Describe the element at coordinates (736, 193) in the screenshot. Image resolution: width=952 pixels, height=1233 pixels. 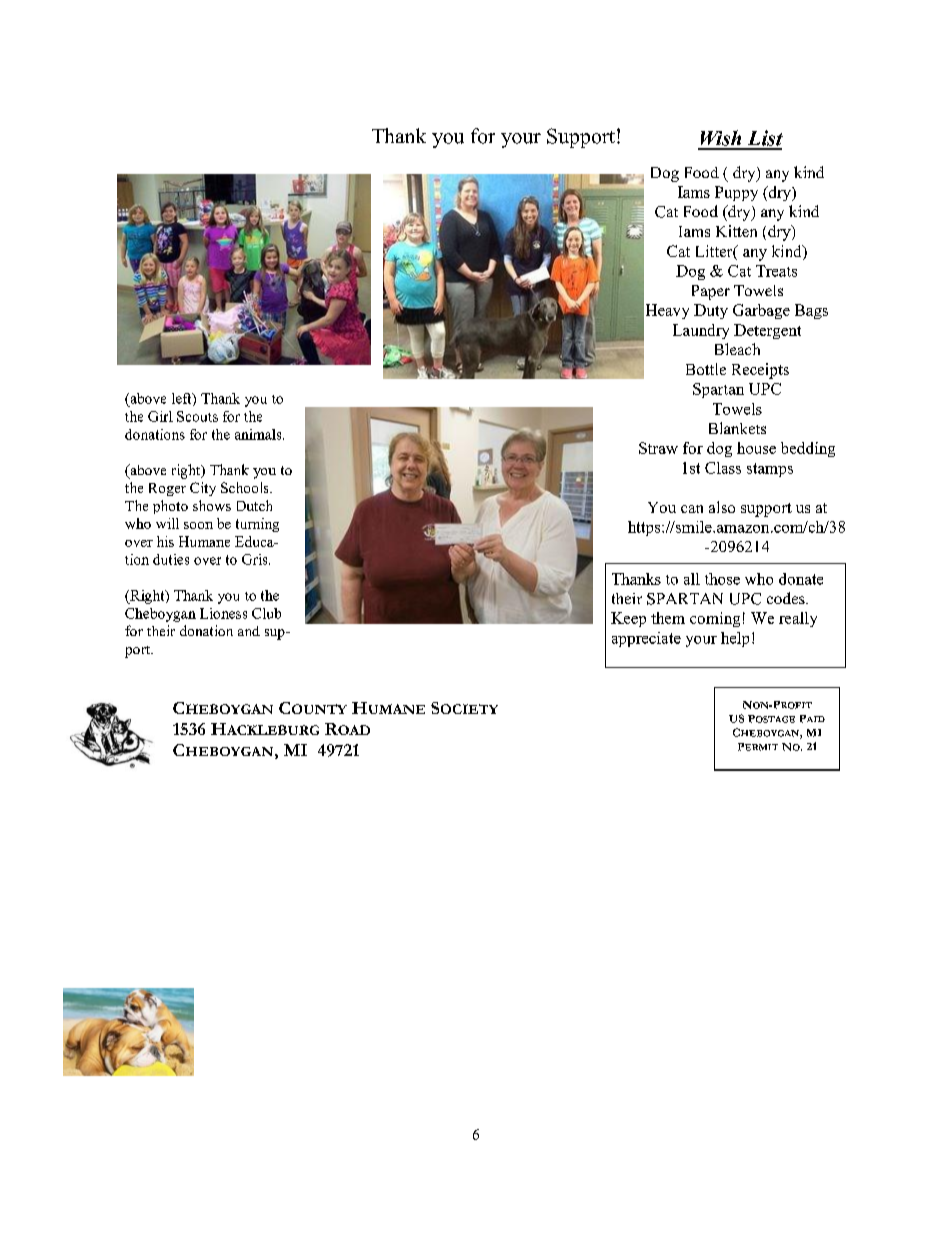
I see `Puppy` at that location.
